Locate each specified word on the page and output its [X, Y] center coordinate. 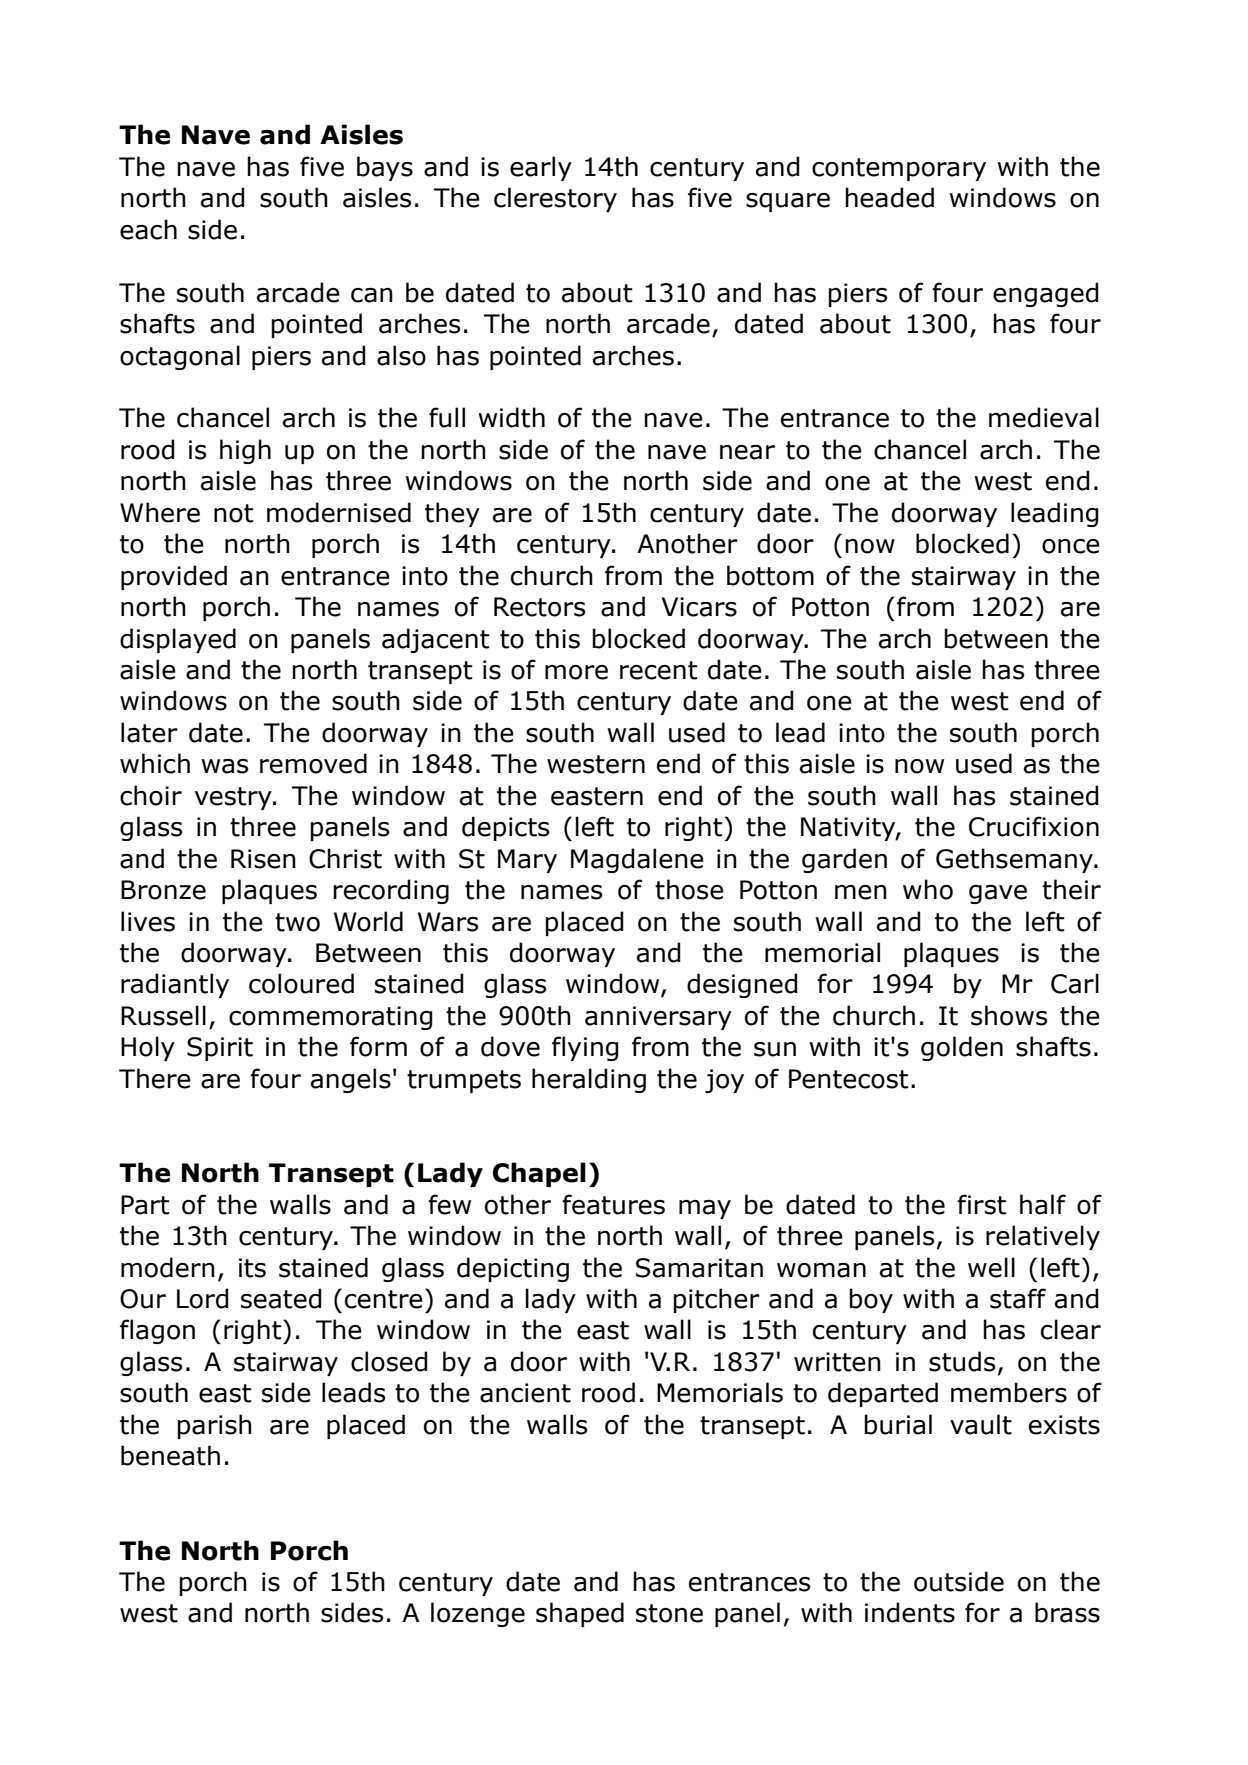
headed [889, 197]
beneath [170, 1455]
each [148, 229]
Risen [263, 859]
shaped [580, 1614]
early [541, 168]
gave [998, 894]
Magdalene [637, 860]
